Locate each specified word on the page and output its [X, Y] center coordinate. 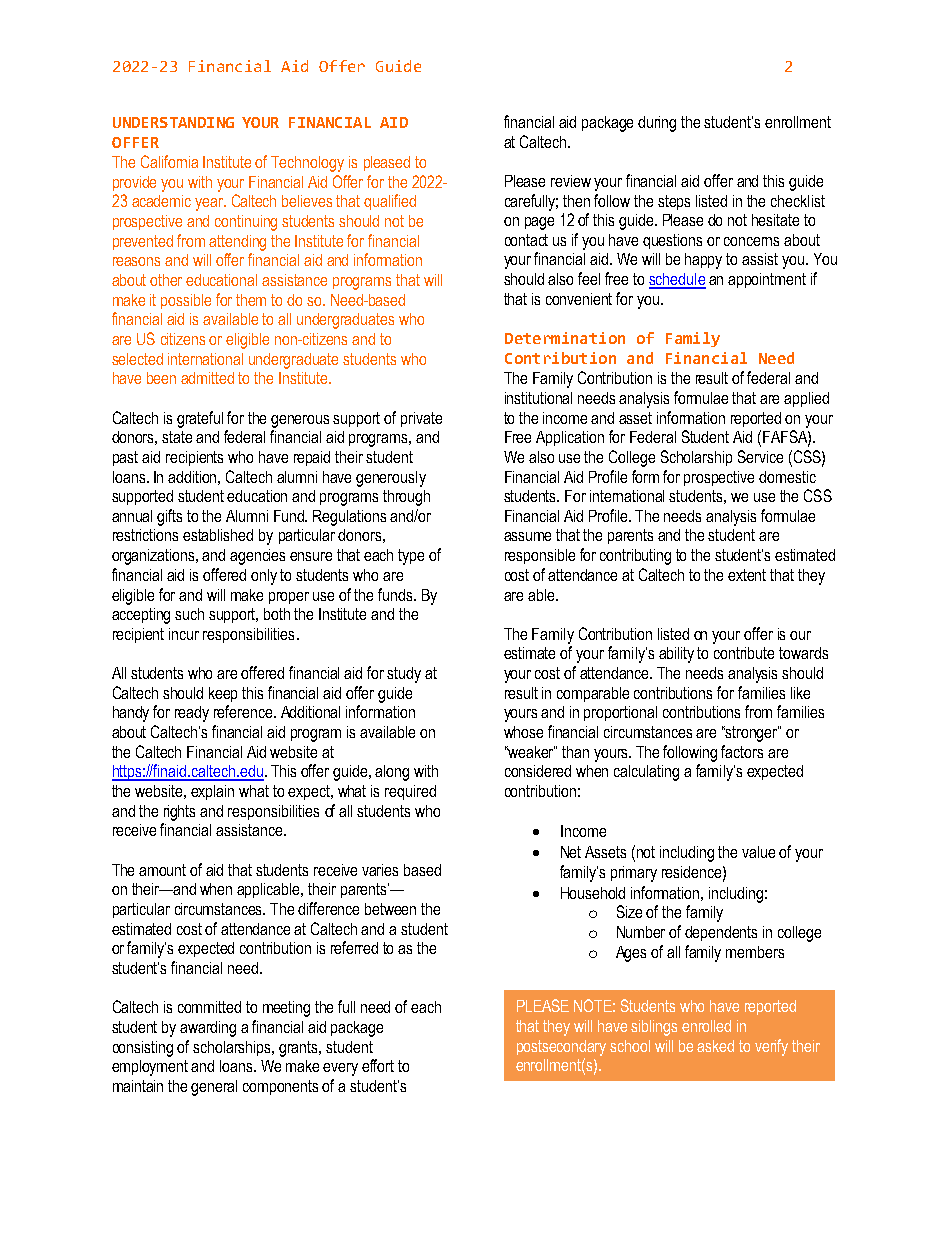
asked [715, 1046]
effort [378, 1065]
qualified [390, 202]
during [657, 124]
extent [747, 575]
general [214, 1088]
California [169, 161]
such [189, 614]
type [411, 557]
